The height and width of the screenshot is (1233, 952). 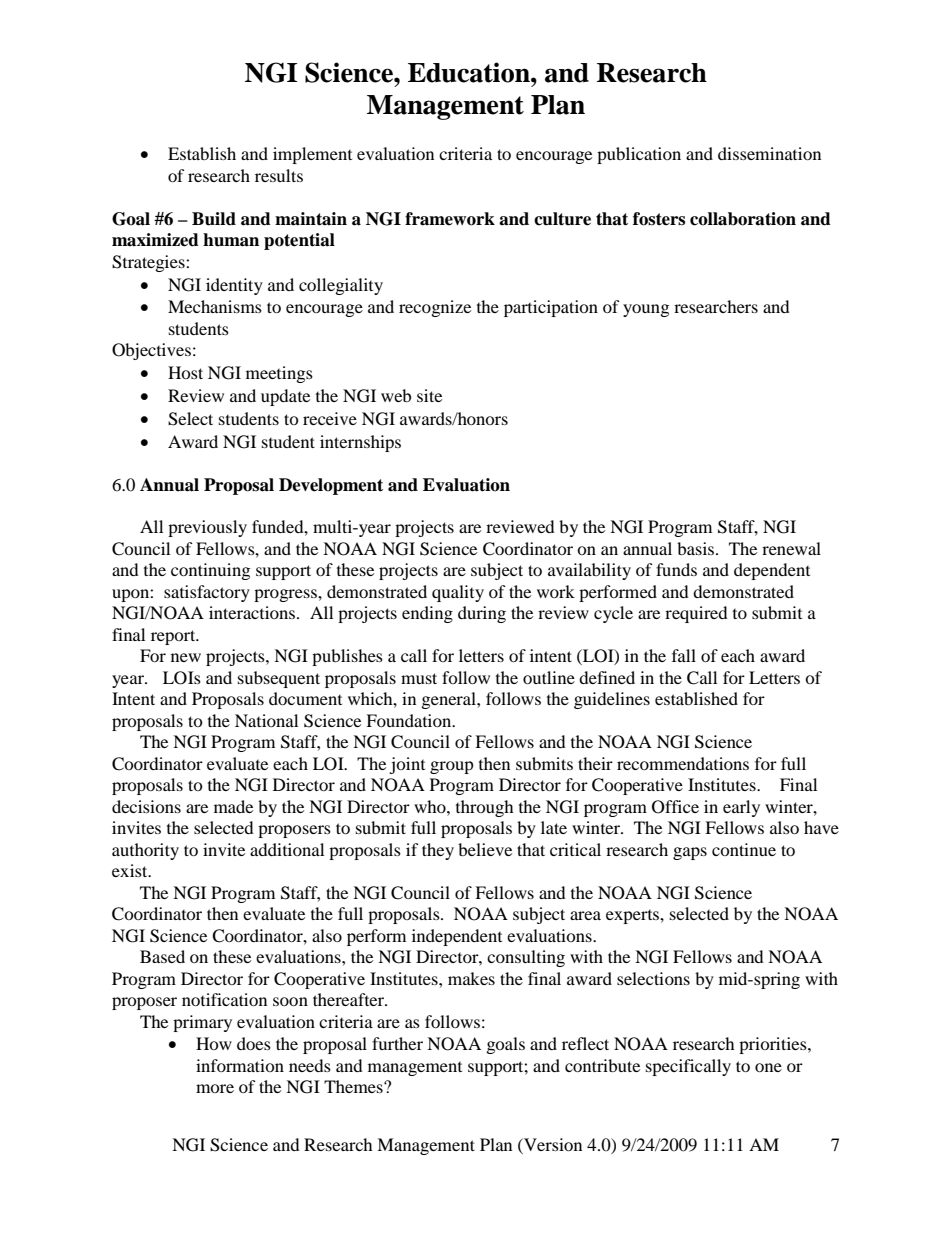 What do you see at coordinates (743, 219) in the screenshot?
I see `collaboration` at bounding box center [743, 219].
